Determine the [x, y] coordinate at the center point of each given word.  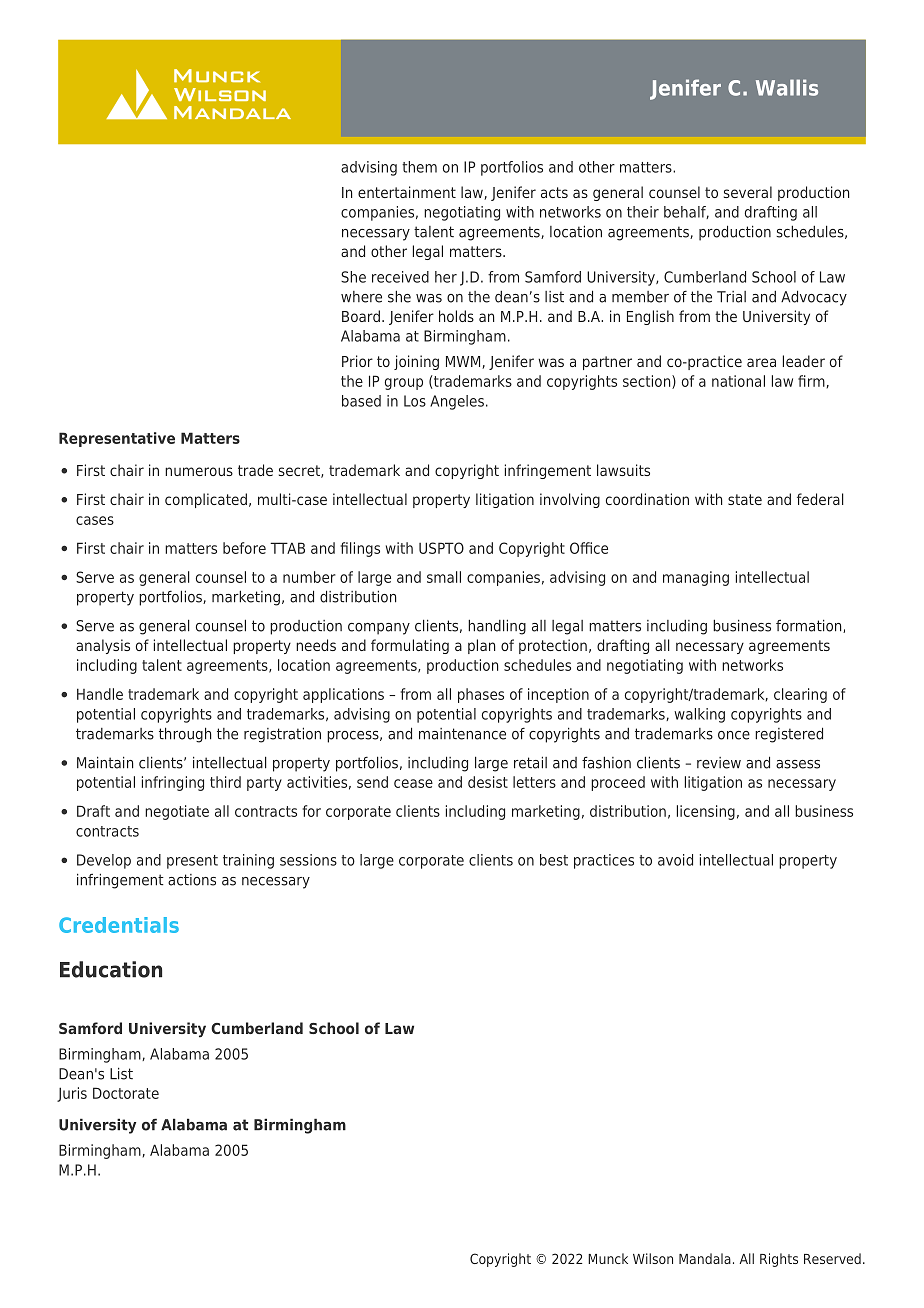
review [719, 763]
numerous [199, 471]
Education [111, 969]
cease [413, 783]
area [761, 362]
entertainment [407, 192]
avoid [675, 860]
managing [696, 578]
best [554, 860]
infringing [173, 783]
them [419, 167]
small [444, 577]
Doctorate [126, 1093]
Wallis [787, 87]
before [244, 548]
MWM [464, 362]
